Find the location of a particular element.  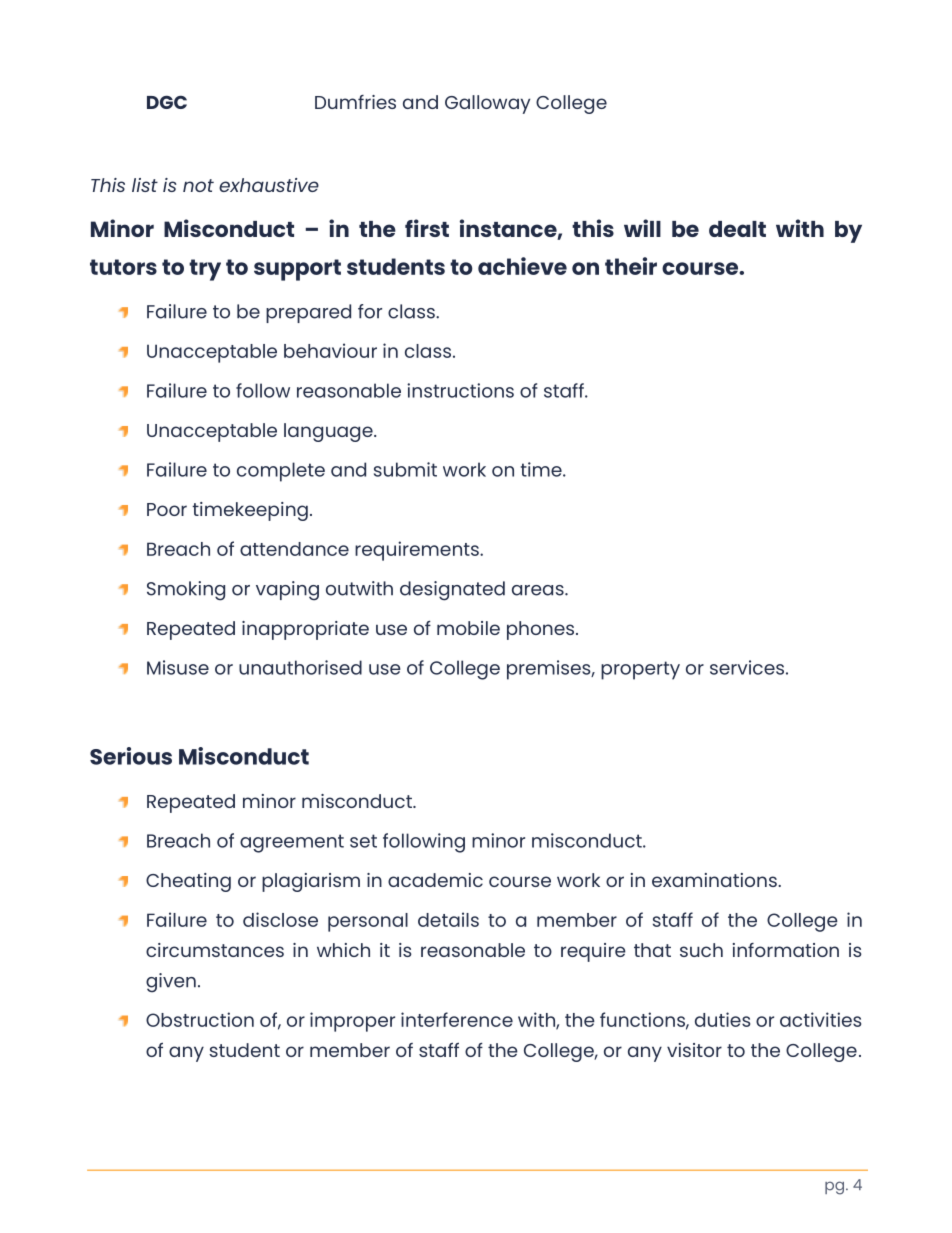

dealt is located at coordinates (737, 229).
